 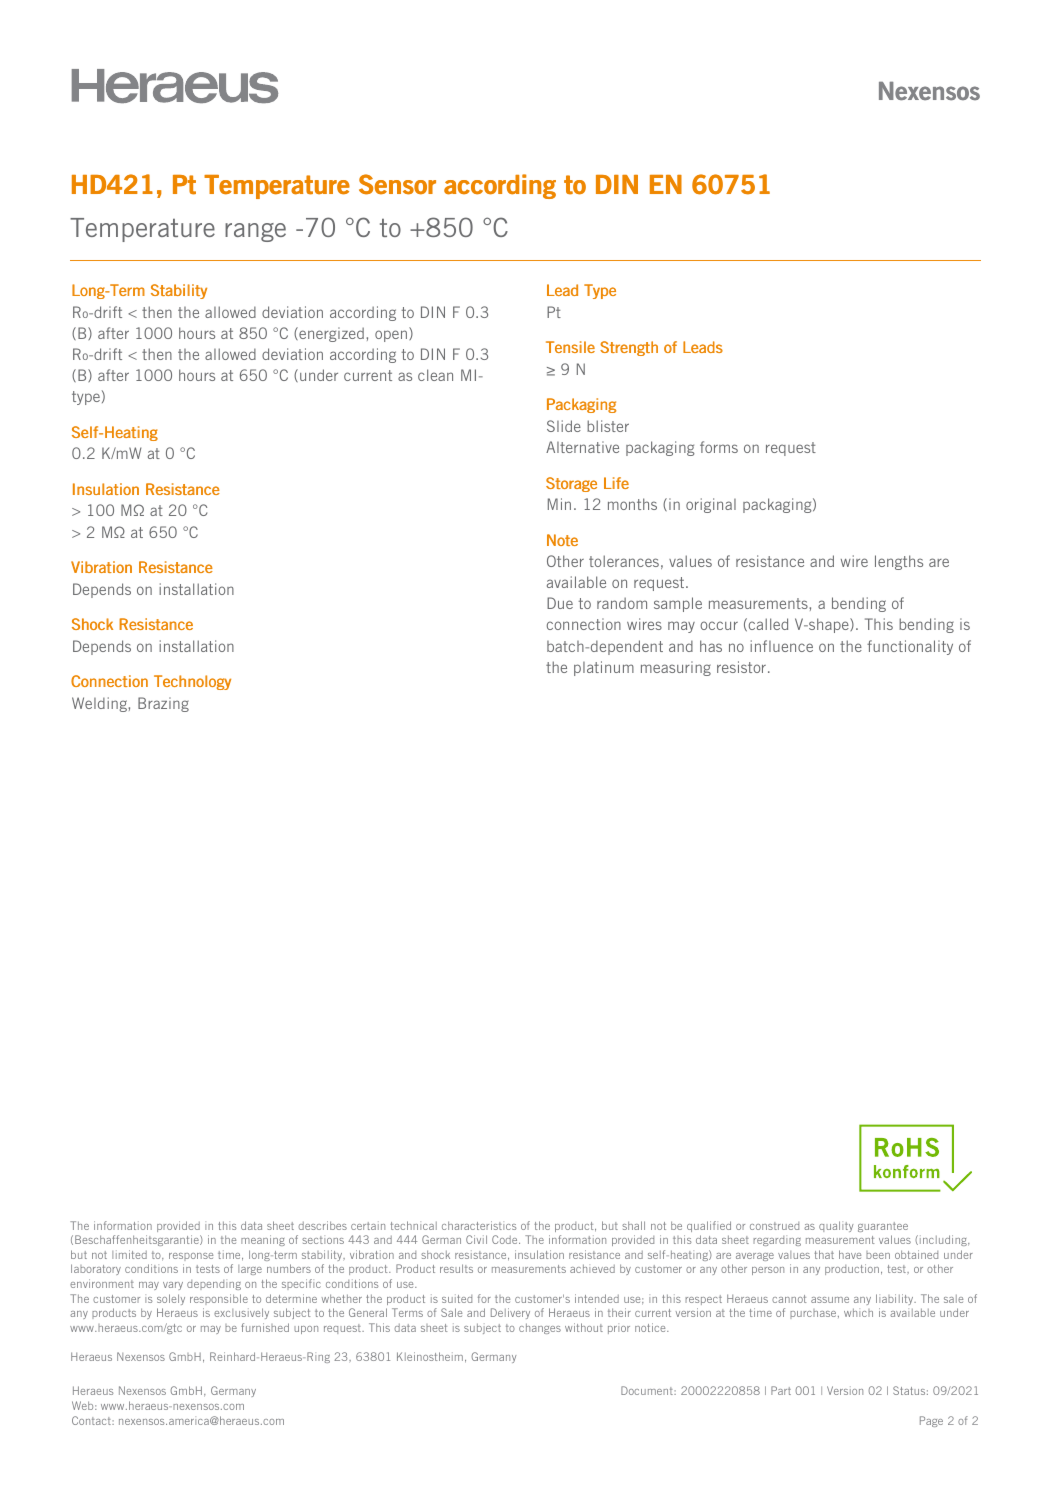 What do you see at coordinates (836, 1226) in the image?
I see `quality` at bounding box center [836, 1226].
